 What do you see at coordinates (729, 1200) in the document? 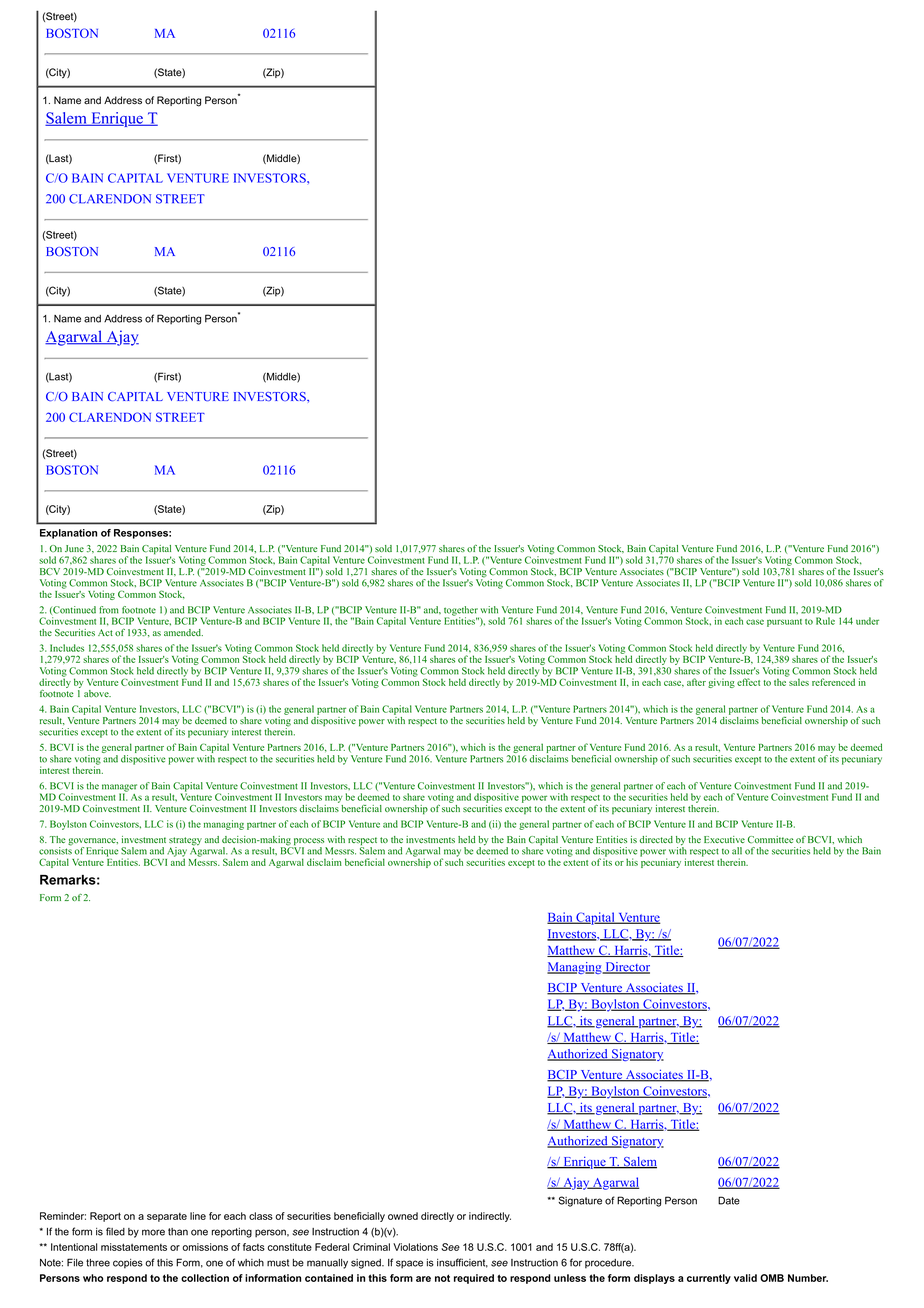
I see `Date` at bounding box center [729, 1200].
